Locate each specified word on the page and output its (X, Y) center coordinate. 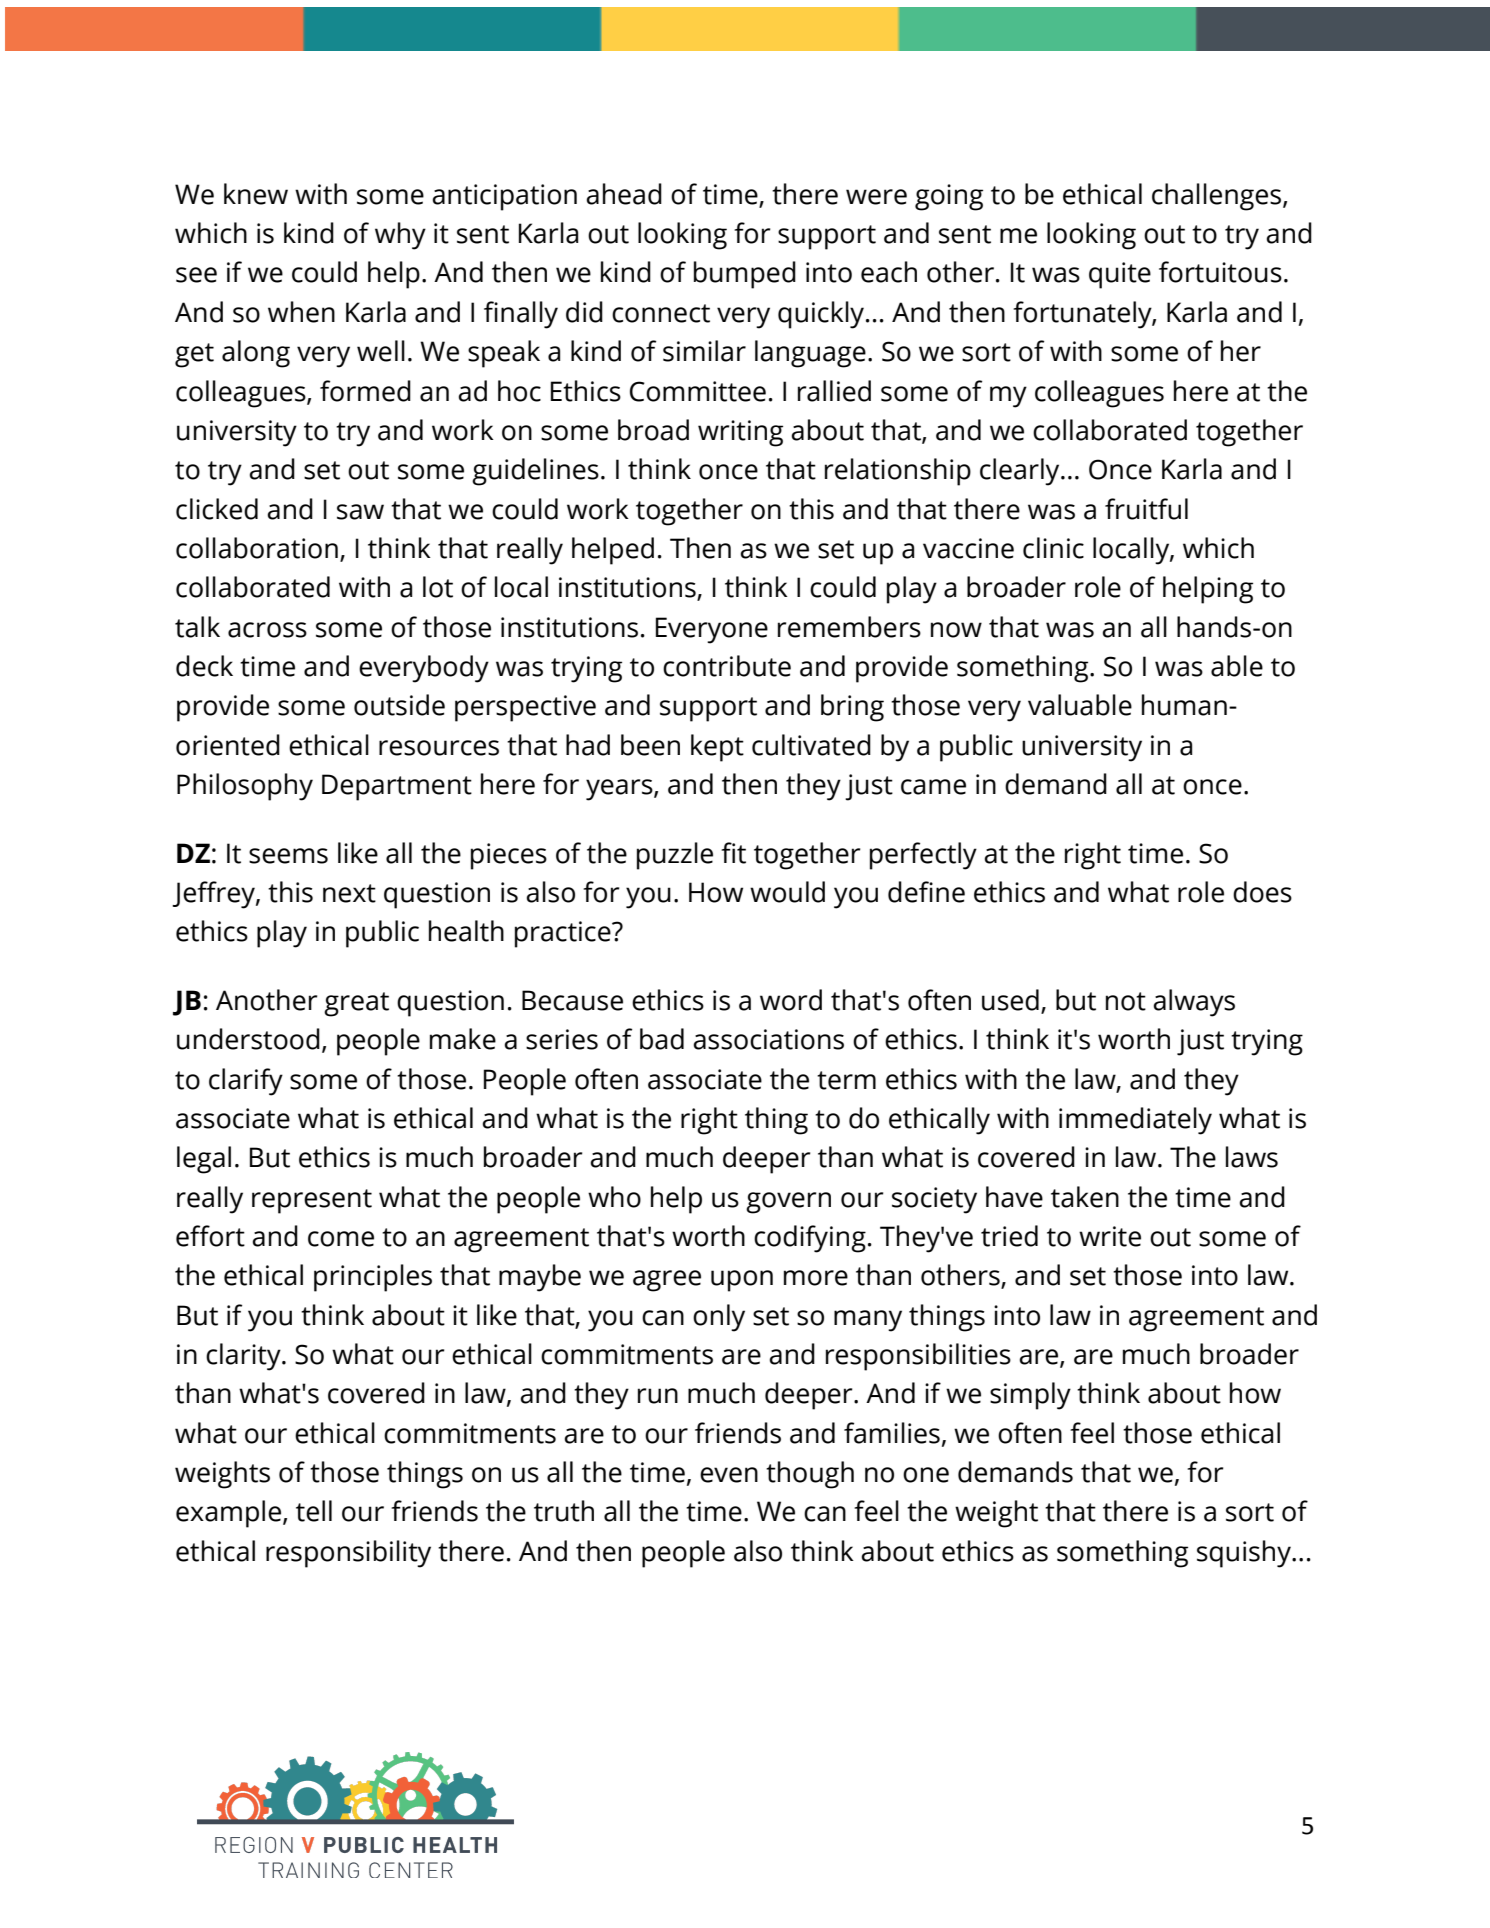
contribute (727, 666)
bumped (745, 275)
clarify (246, 1082)
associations (769, 1039)
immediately (1135, 1121)
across (267, 630)
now (956, 630)
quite (1120, 275)
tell (314, 1511)
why (400, 236)
